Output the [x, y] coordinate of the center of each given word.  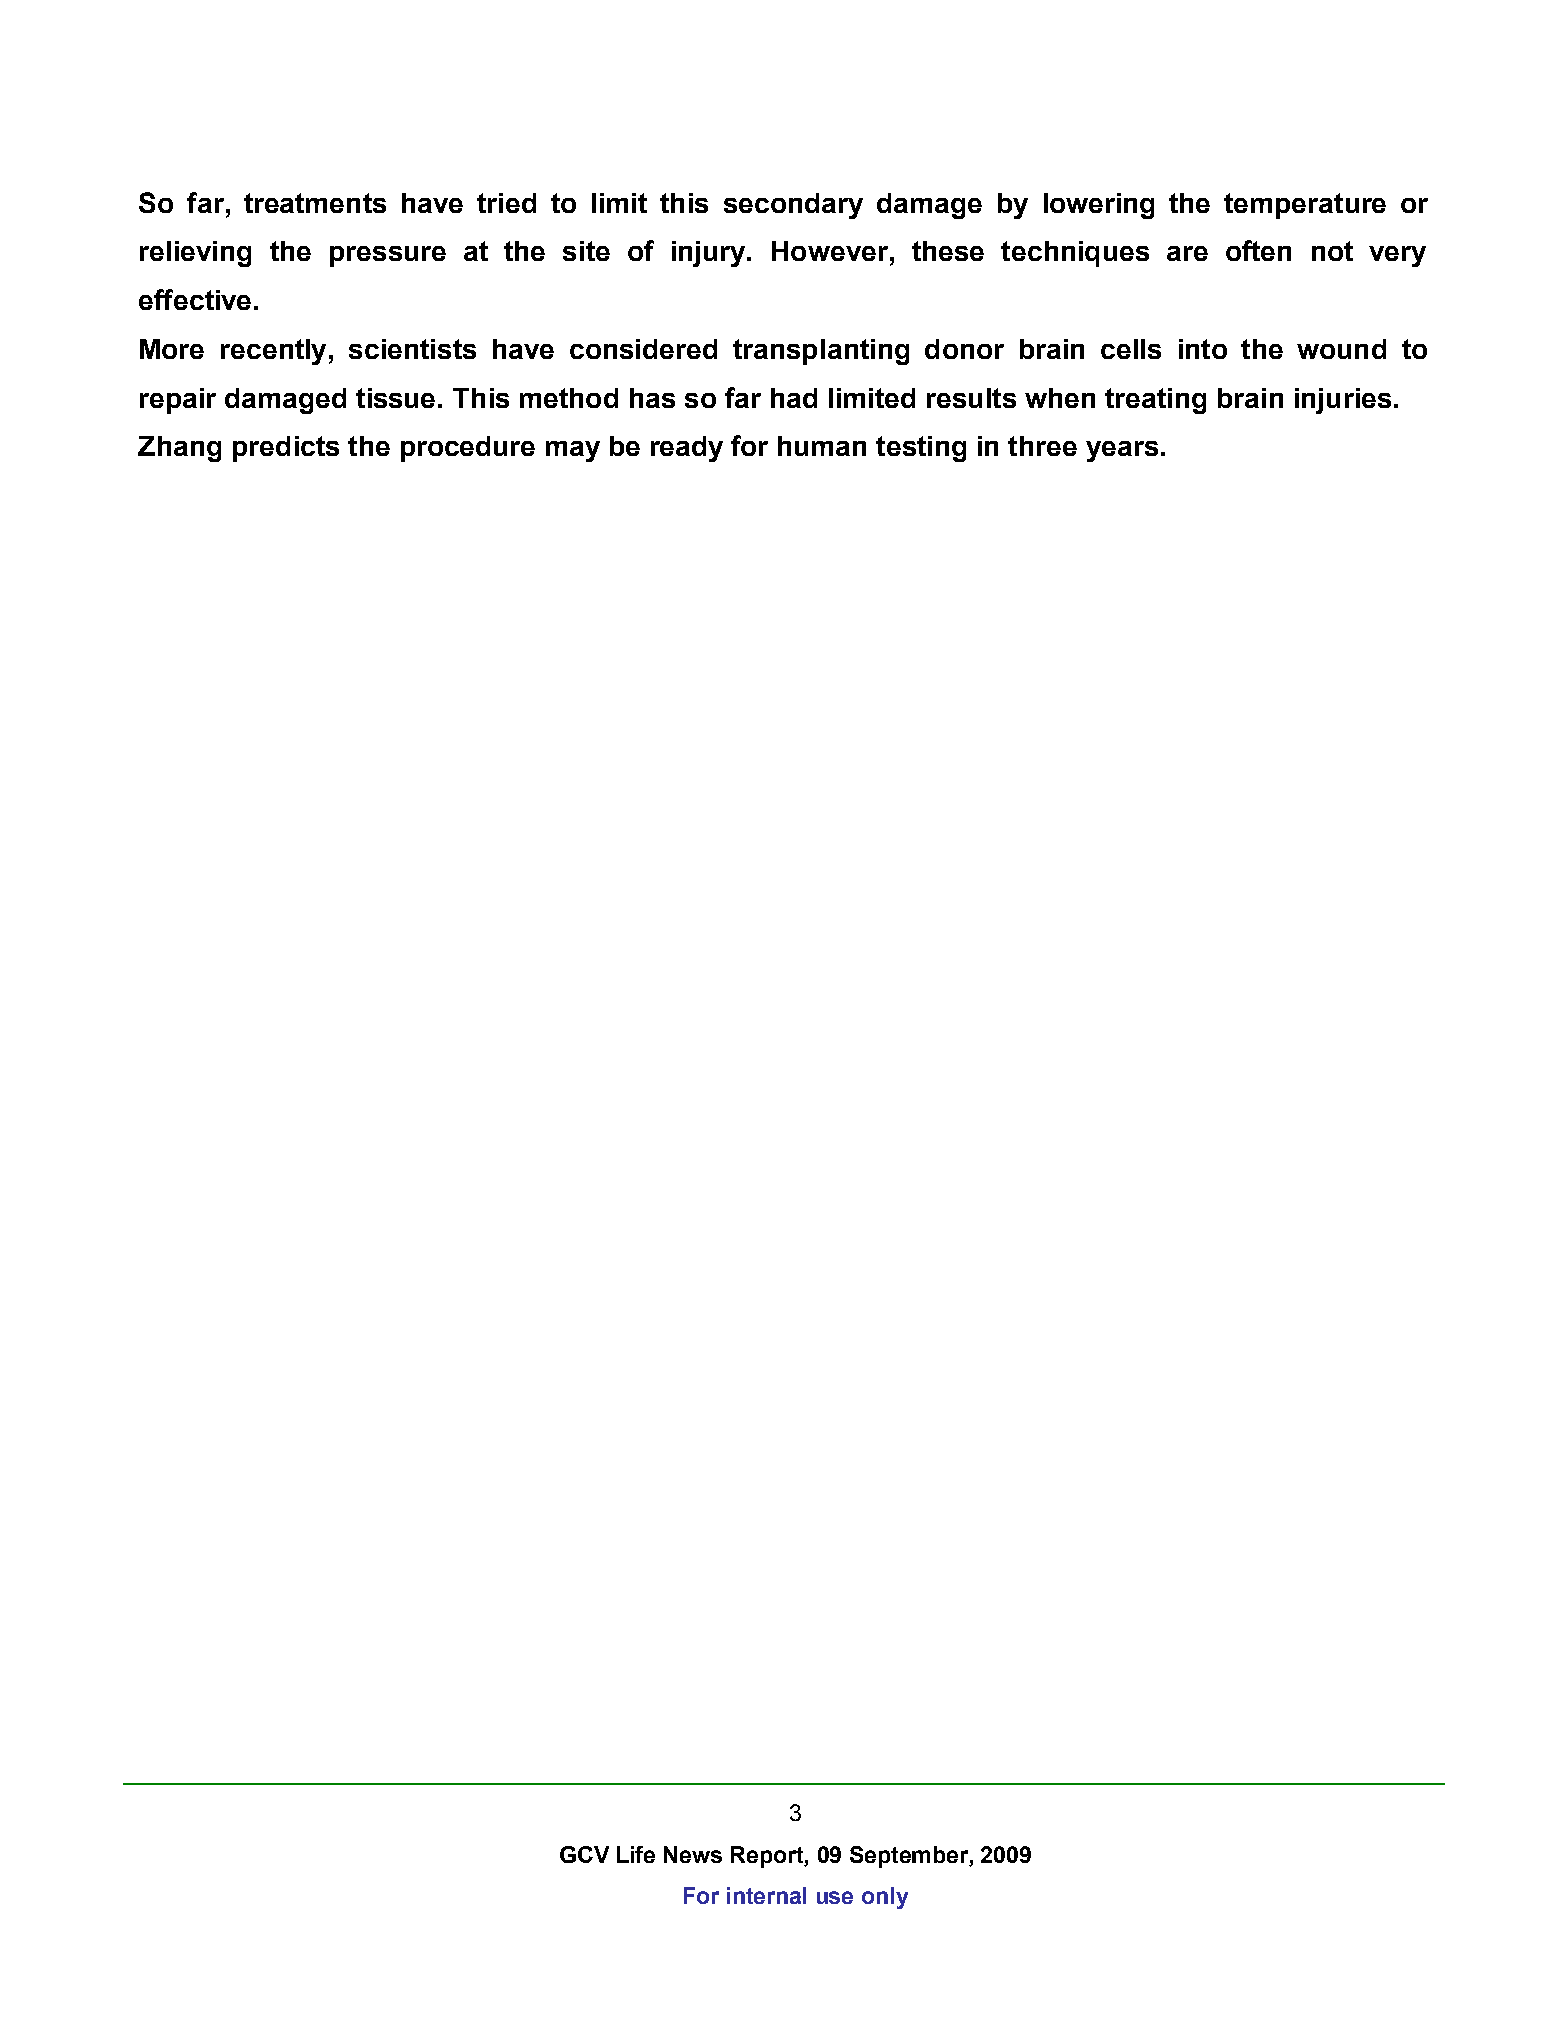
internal [766, 1895]
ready [687, 449]
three [1042, 446]
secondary [793, 206]
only [885, 1898]
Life [636, 1854]
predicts [286, 449]
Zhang [179, 449]
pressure [388, 256]
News [693, 1854]
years [1122, 451]
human [822, 446]
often [1258, 250]
